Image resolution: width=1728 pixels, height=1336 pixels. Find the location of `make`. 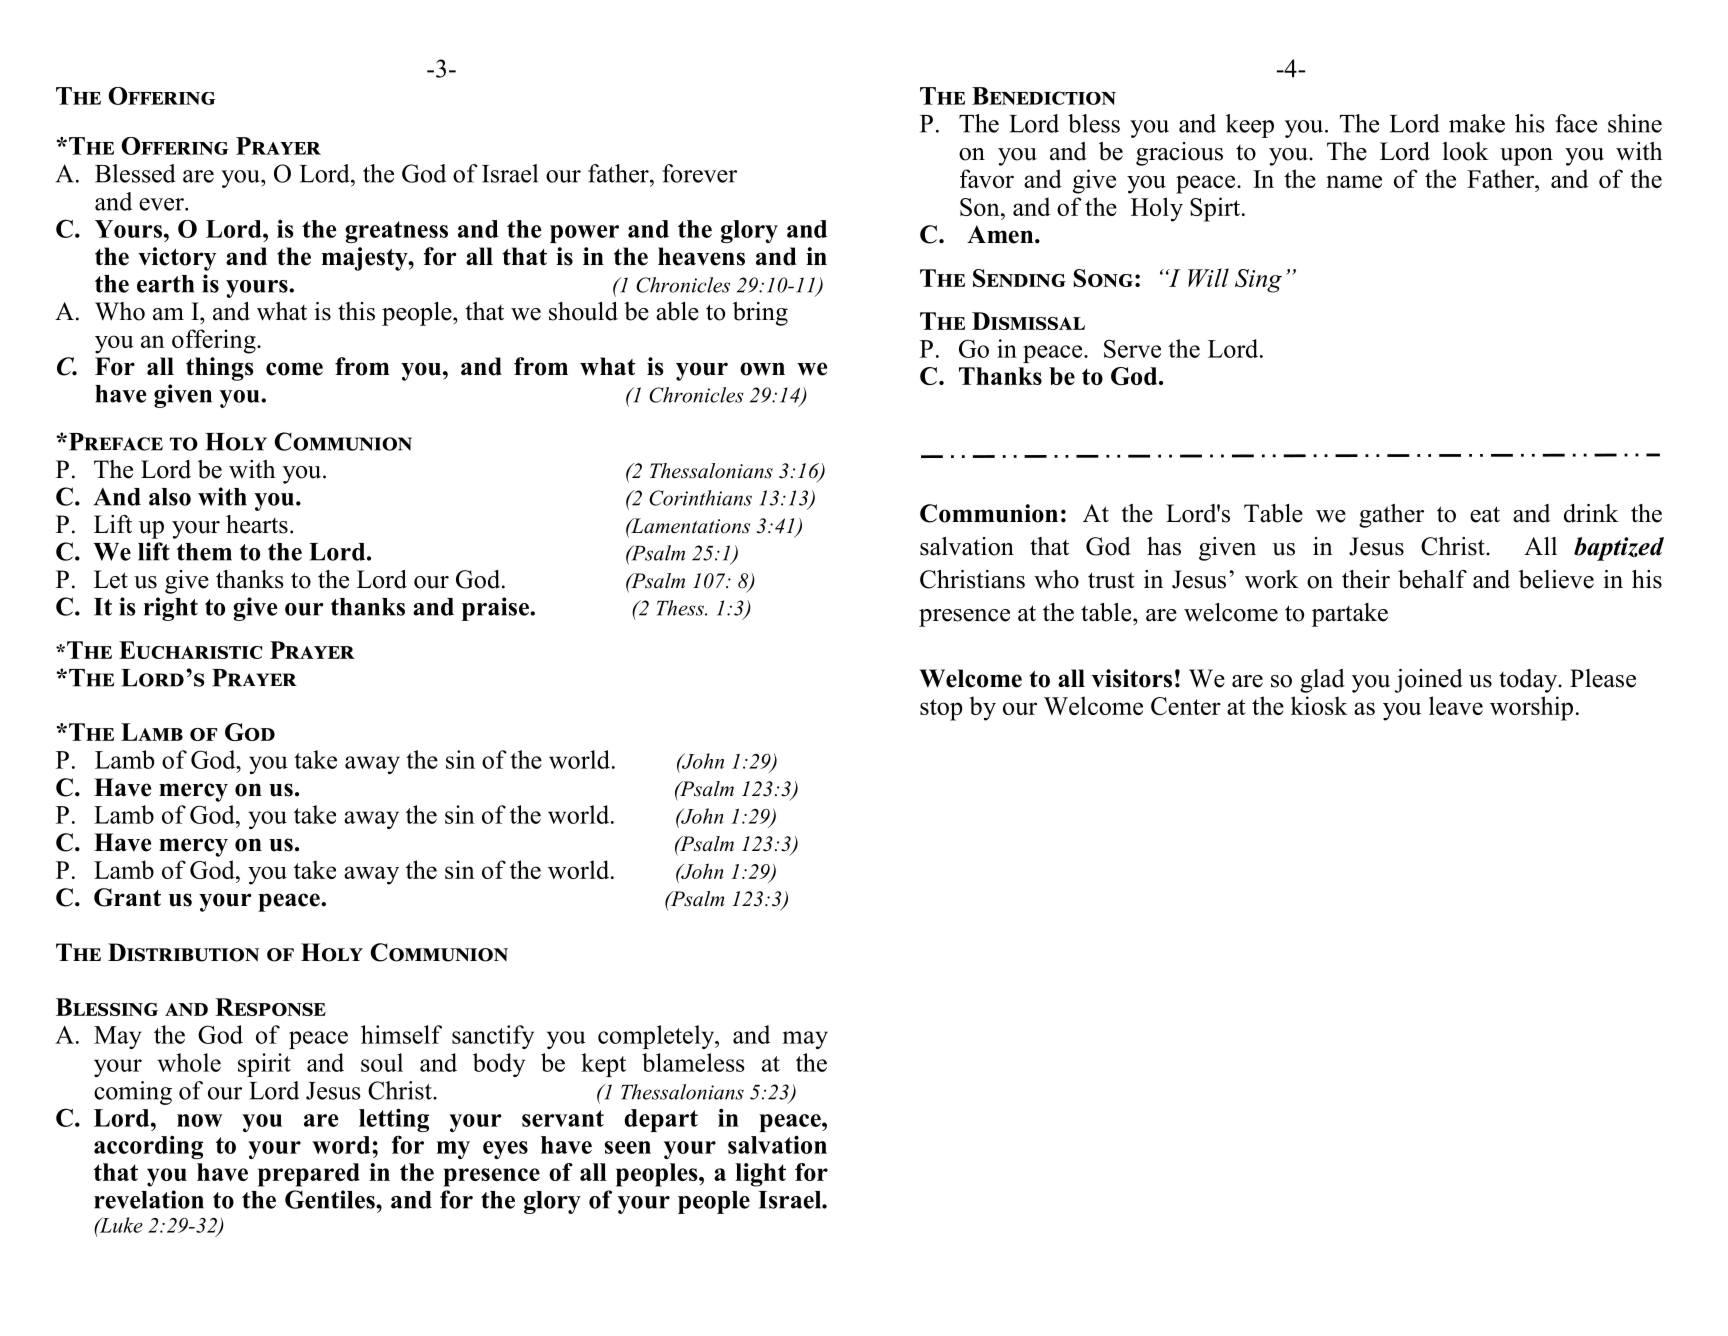

make is located at coordinates (1477, 123).
